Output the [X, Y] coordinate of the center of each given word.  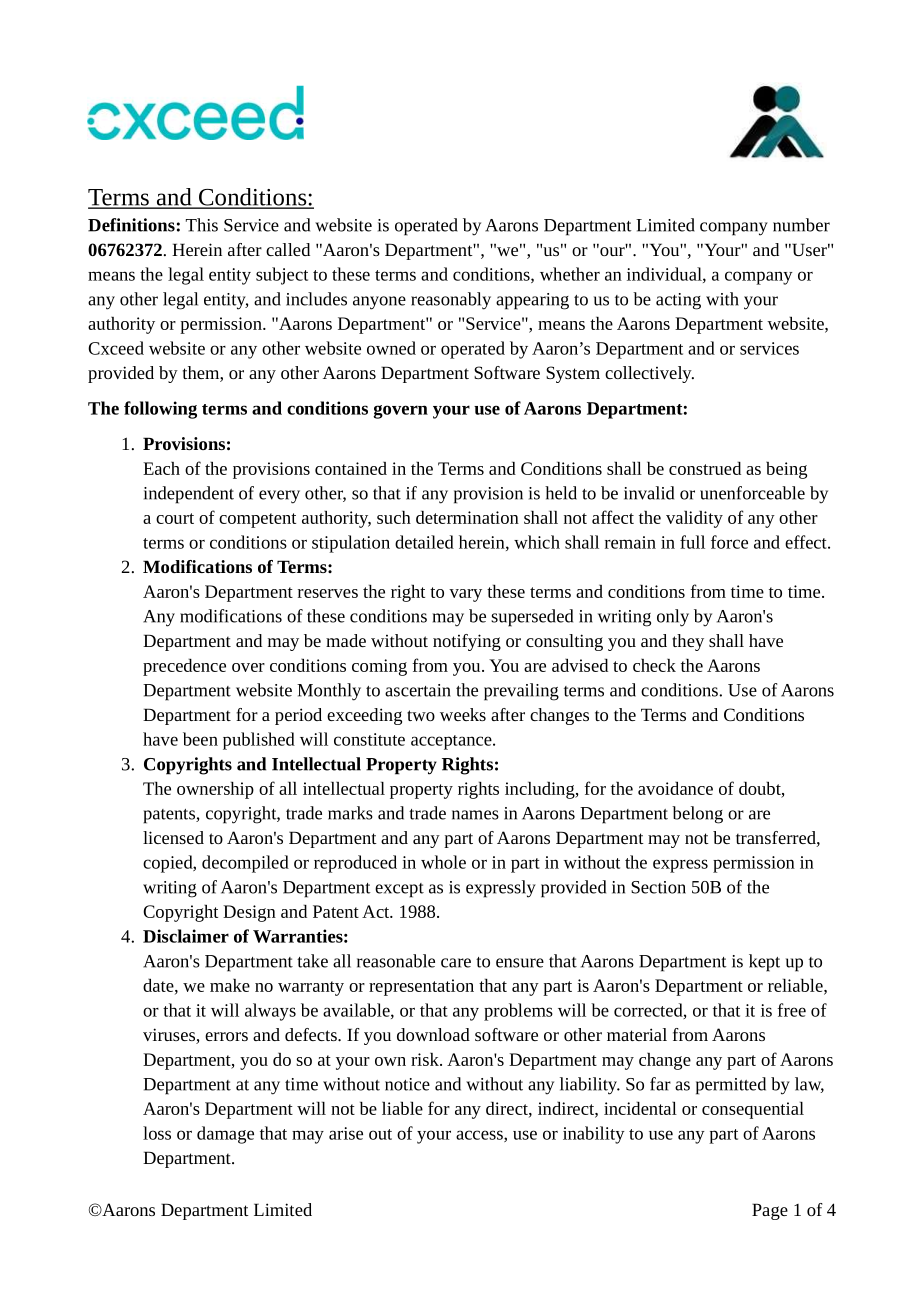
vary [465, 595]
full [692, 542]
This [202, 225]
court [175, 518]
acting [678, 301]
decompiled [245, 864]
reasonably [451, 301]
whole [443, 862]
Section [658, 887]
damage [225, 1135]
